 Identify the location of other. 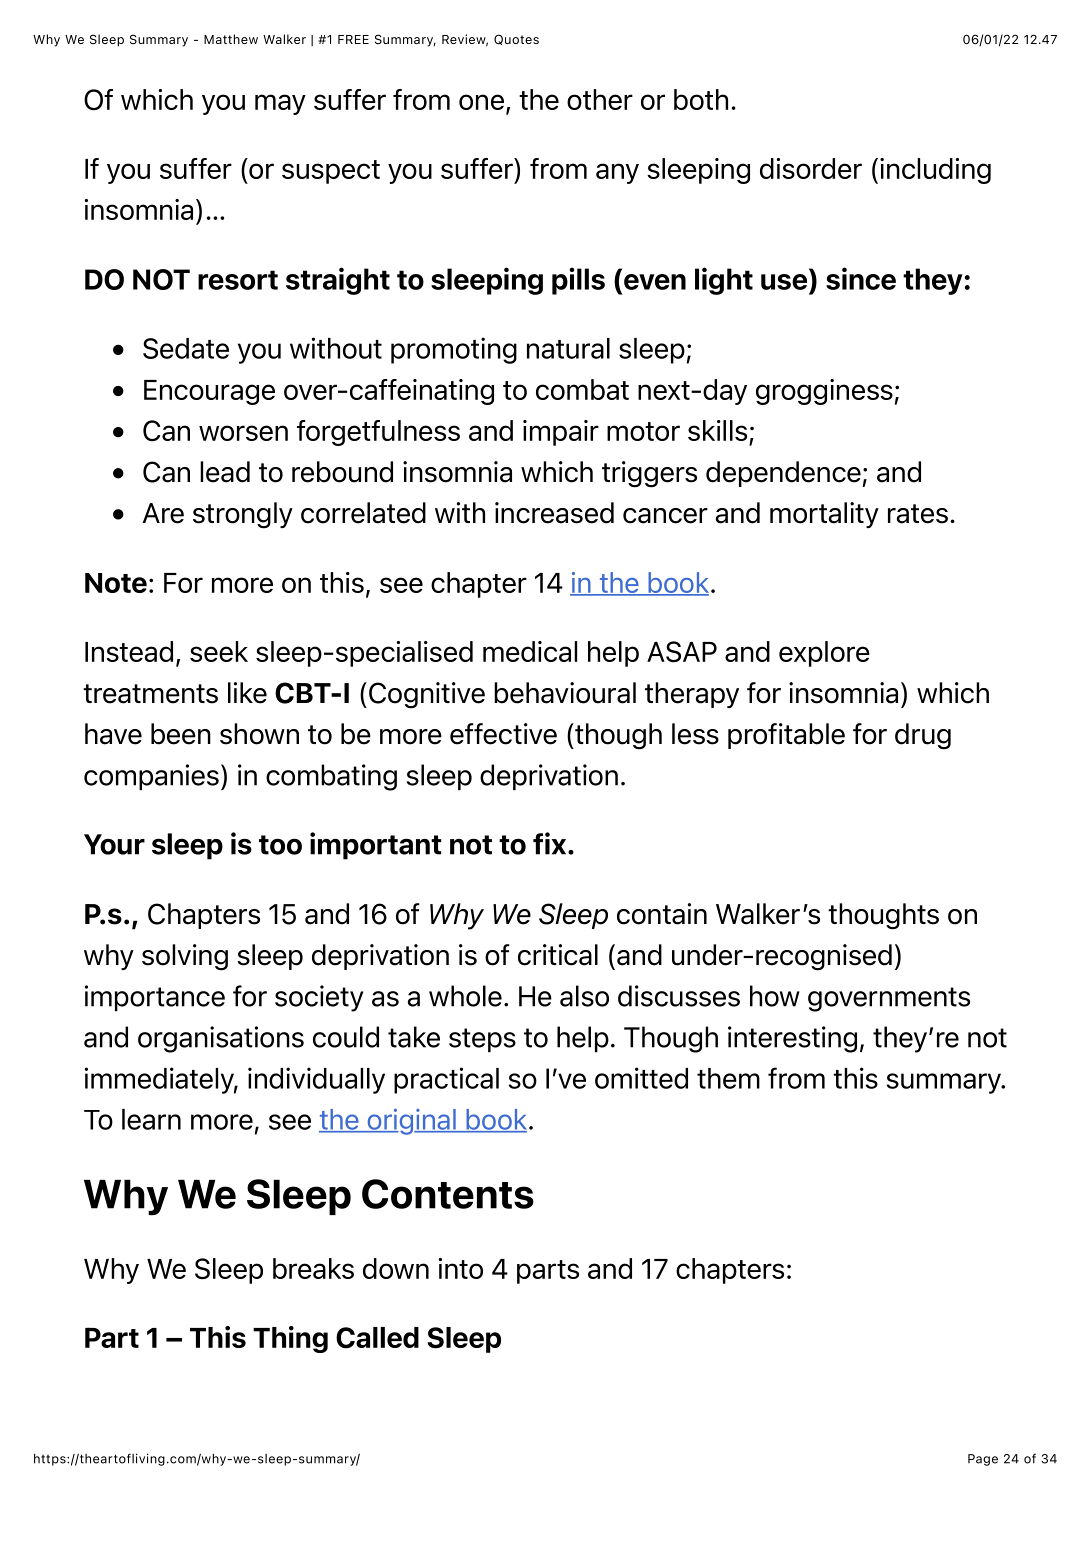
(600, 99).
